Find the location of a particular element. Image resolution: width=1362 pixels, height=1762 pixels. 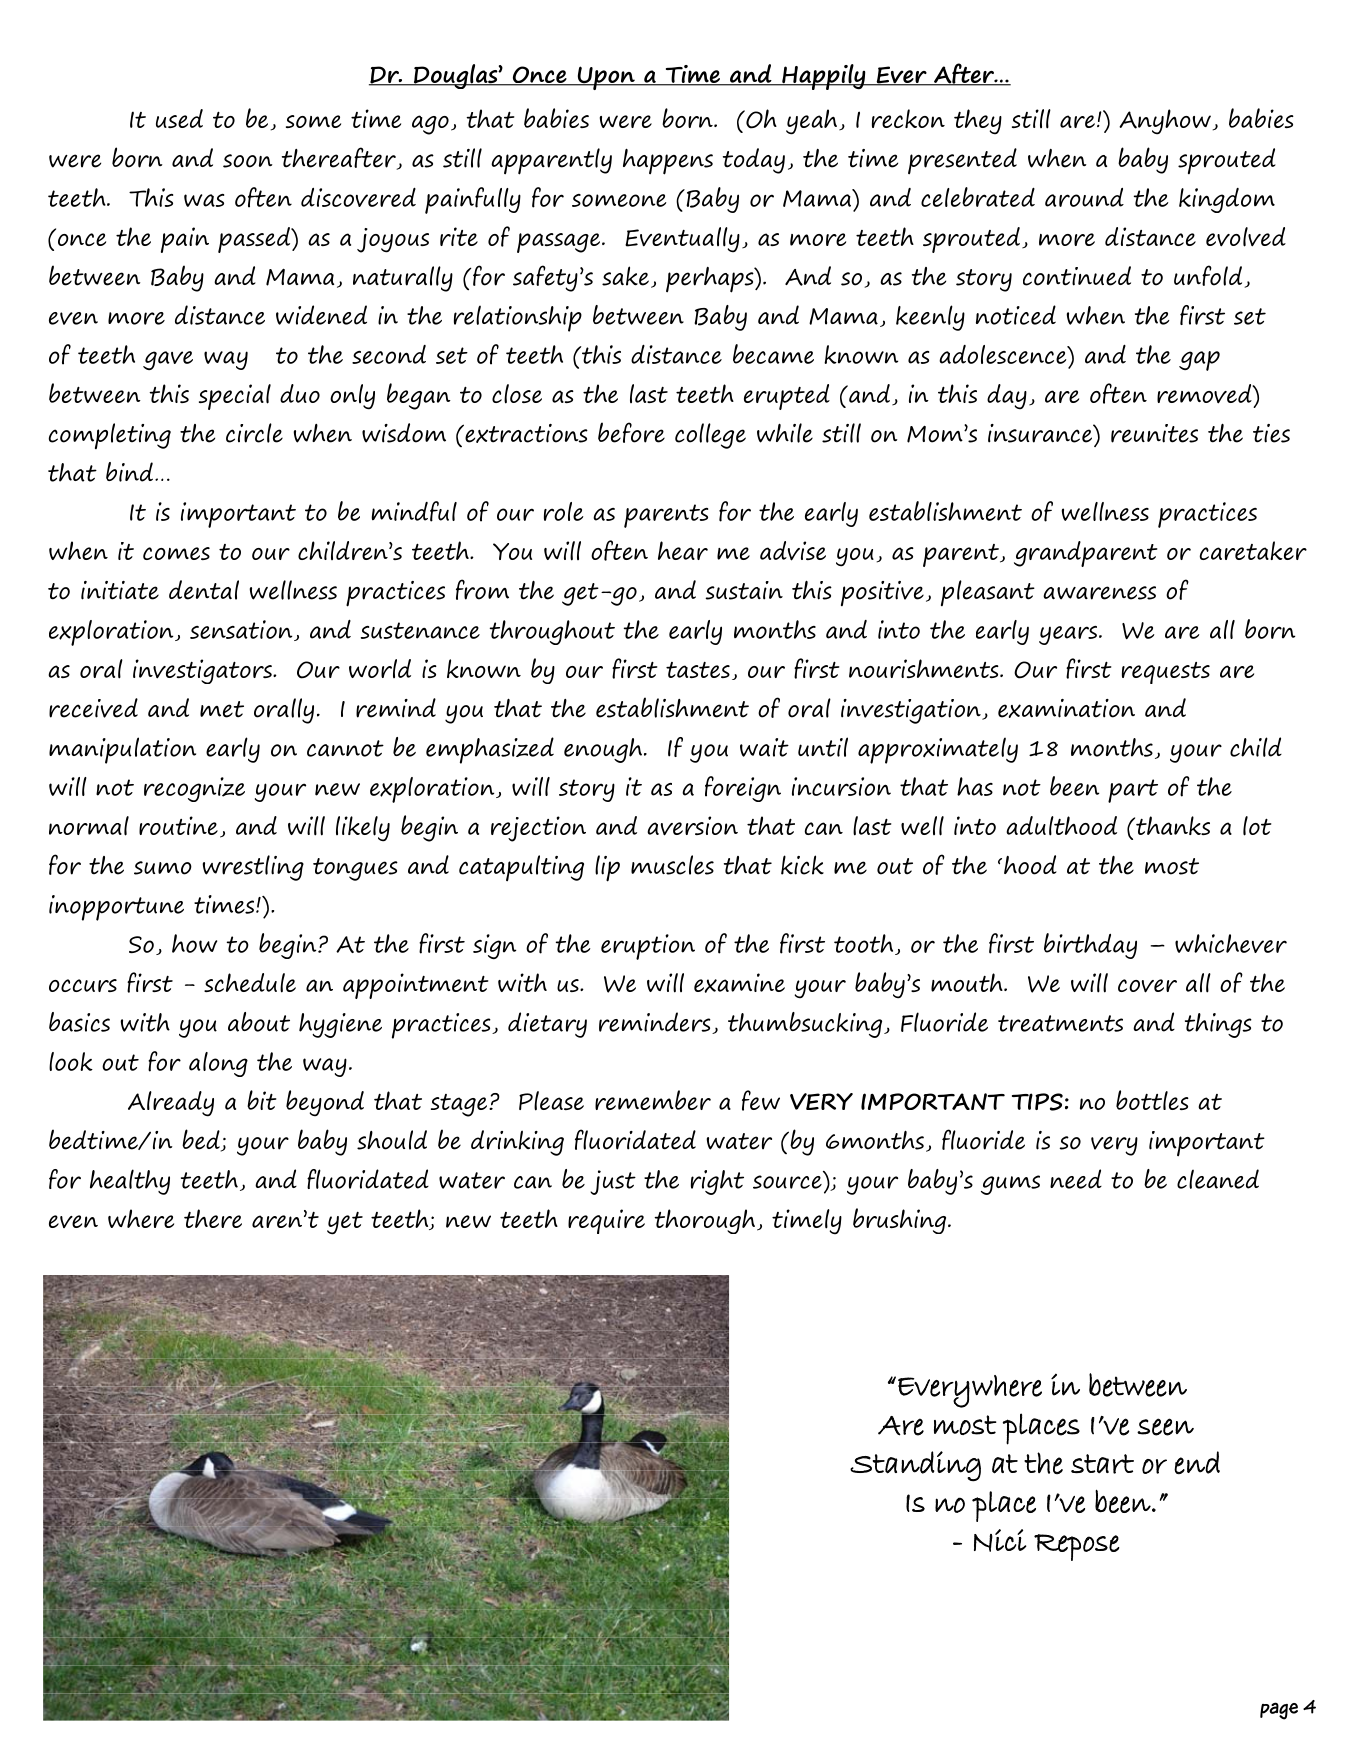

healthy is located at coordinates (130, 1182).
